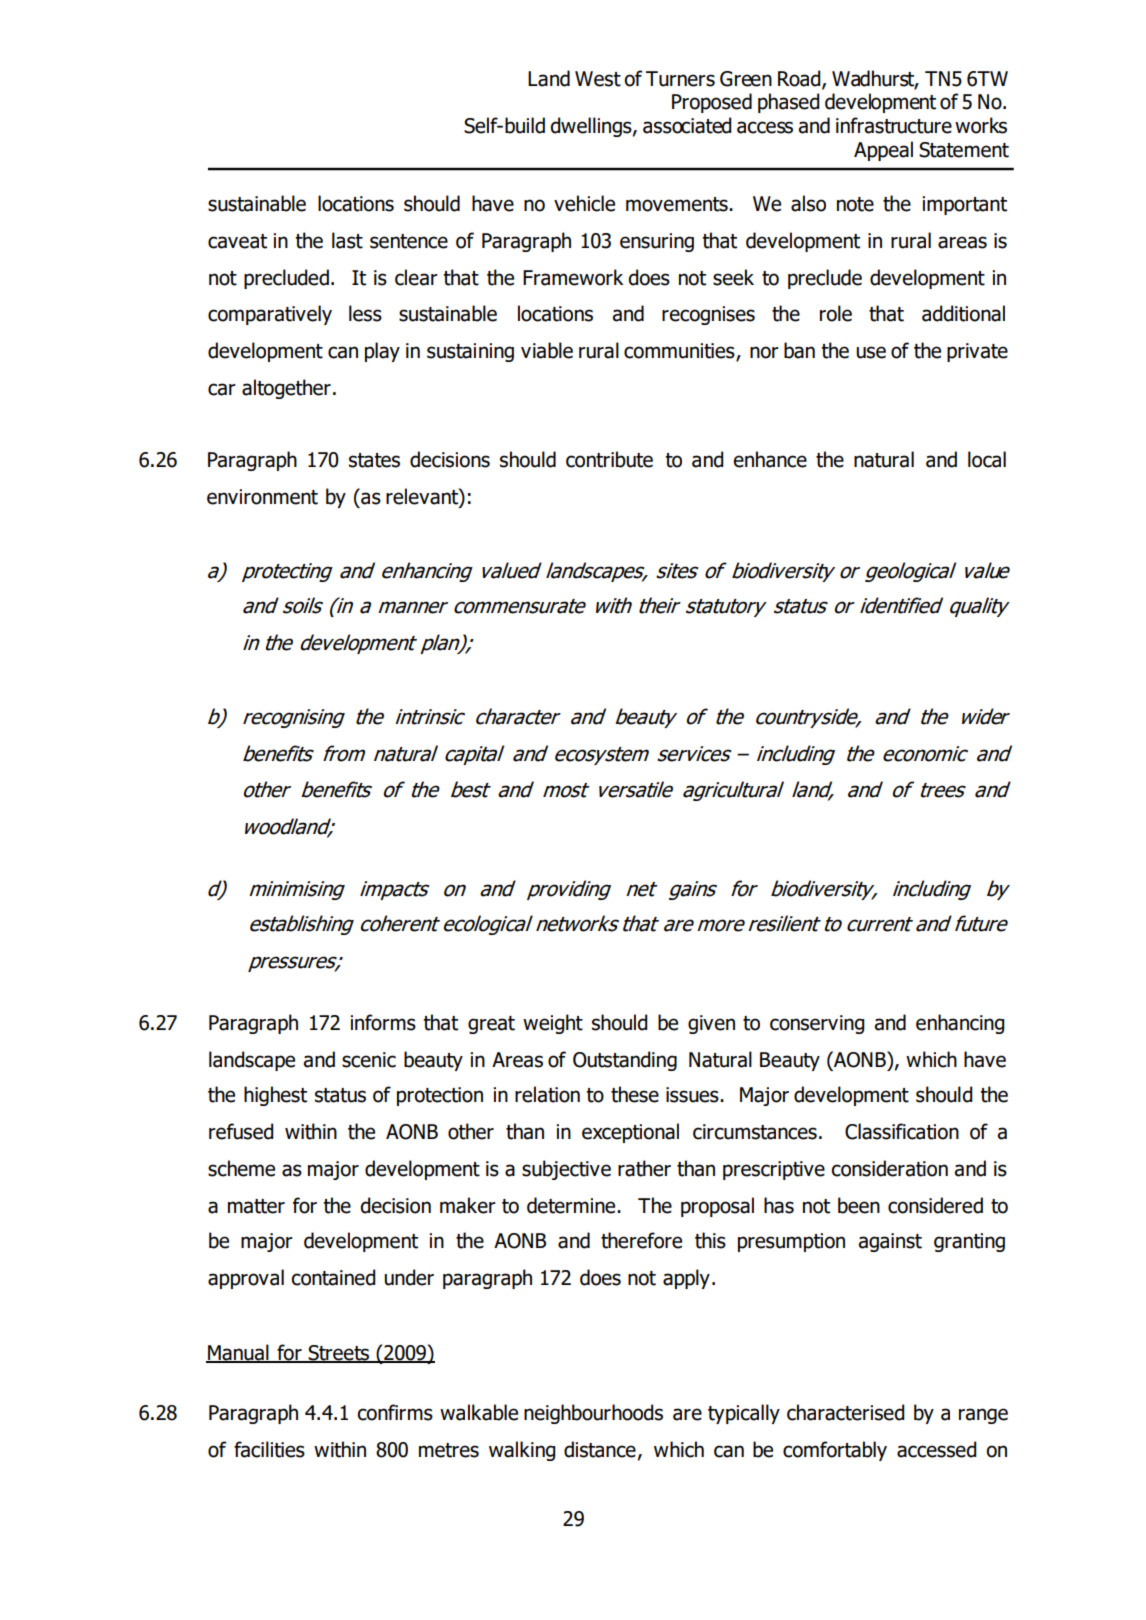 The width and height of the image is (1146, 1620). What do you see at coordinates (374, 460) in the image?
I see `states` at bounding box center [374, 460].
